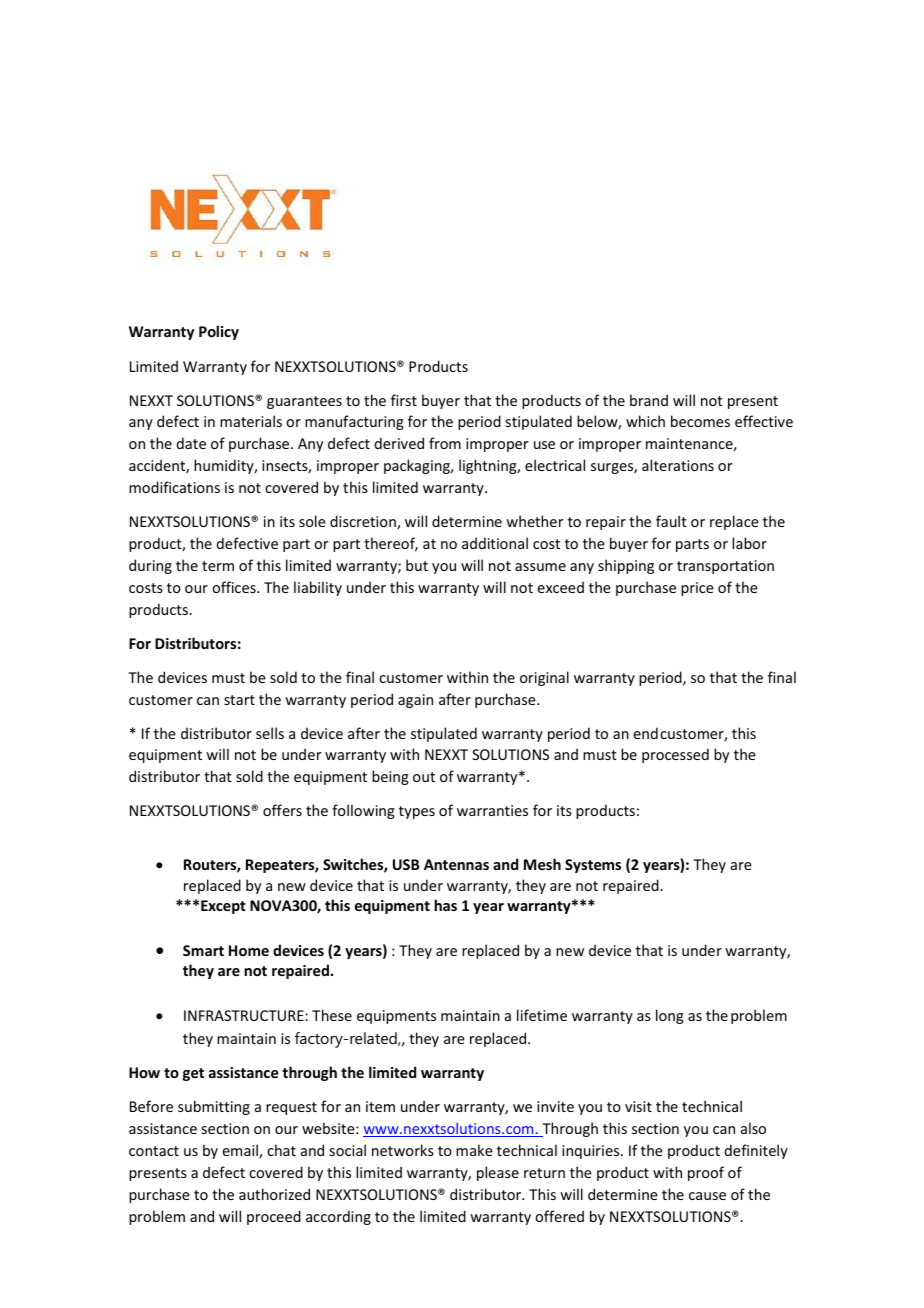  What do you see at coordinates (649, 400) in the screenshot?
I see `brand` at bounding box center [649, 400].
